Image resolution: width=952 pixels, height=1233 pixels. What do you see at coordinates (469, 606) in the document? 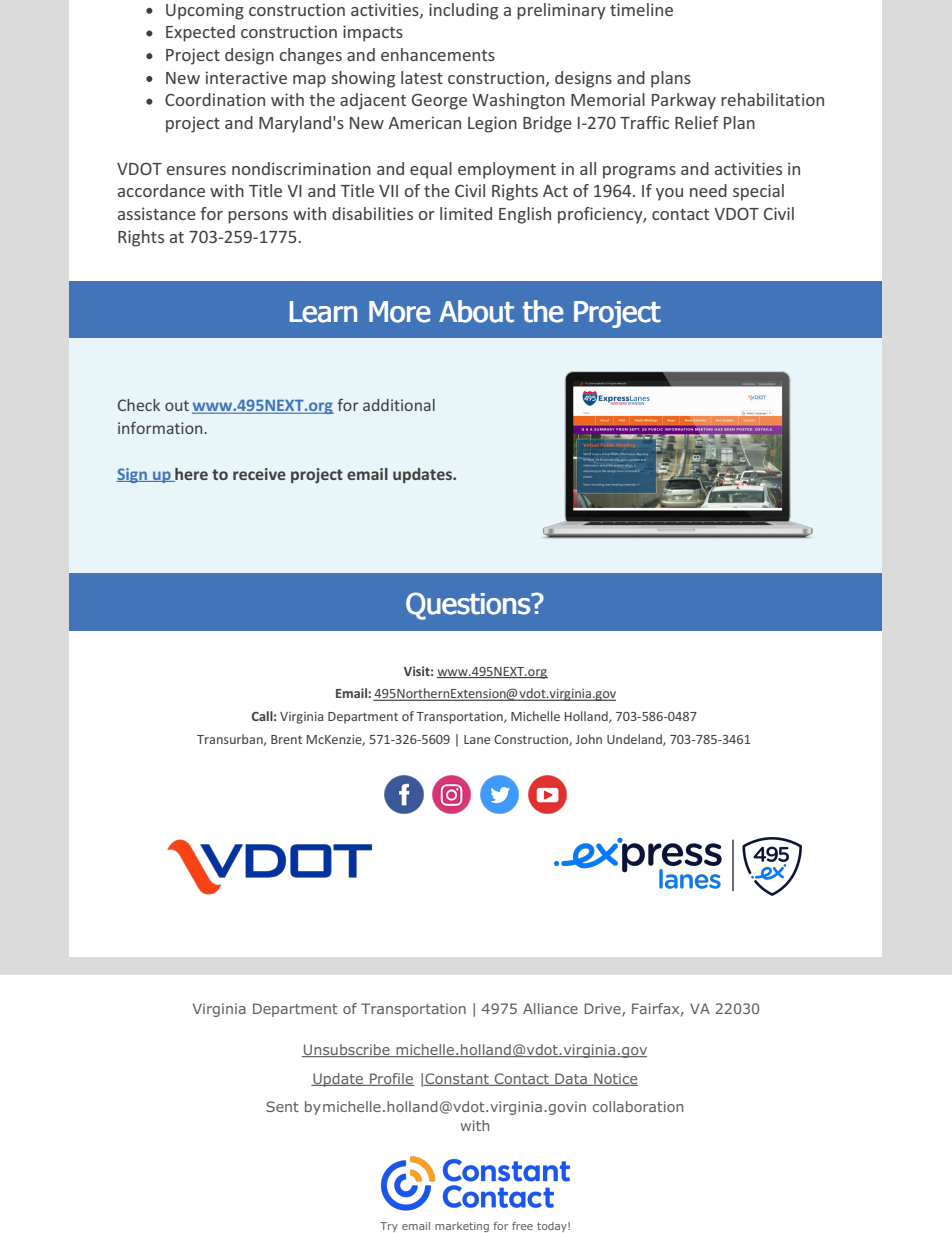
I see `Questions` at bounding box center [469, 606].
